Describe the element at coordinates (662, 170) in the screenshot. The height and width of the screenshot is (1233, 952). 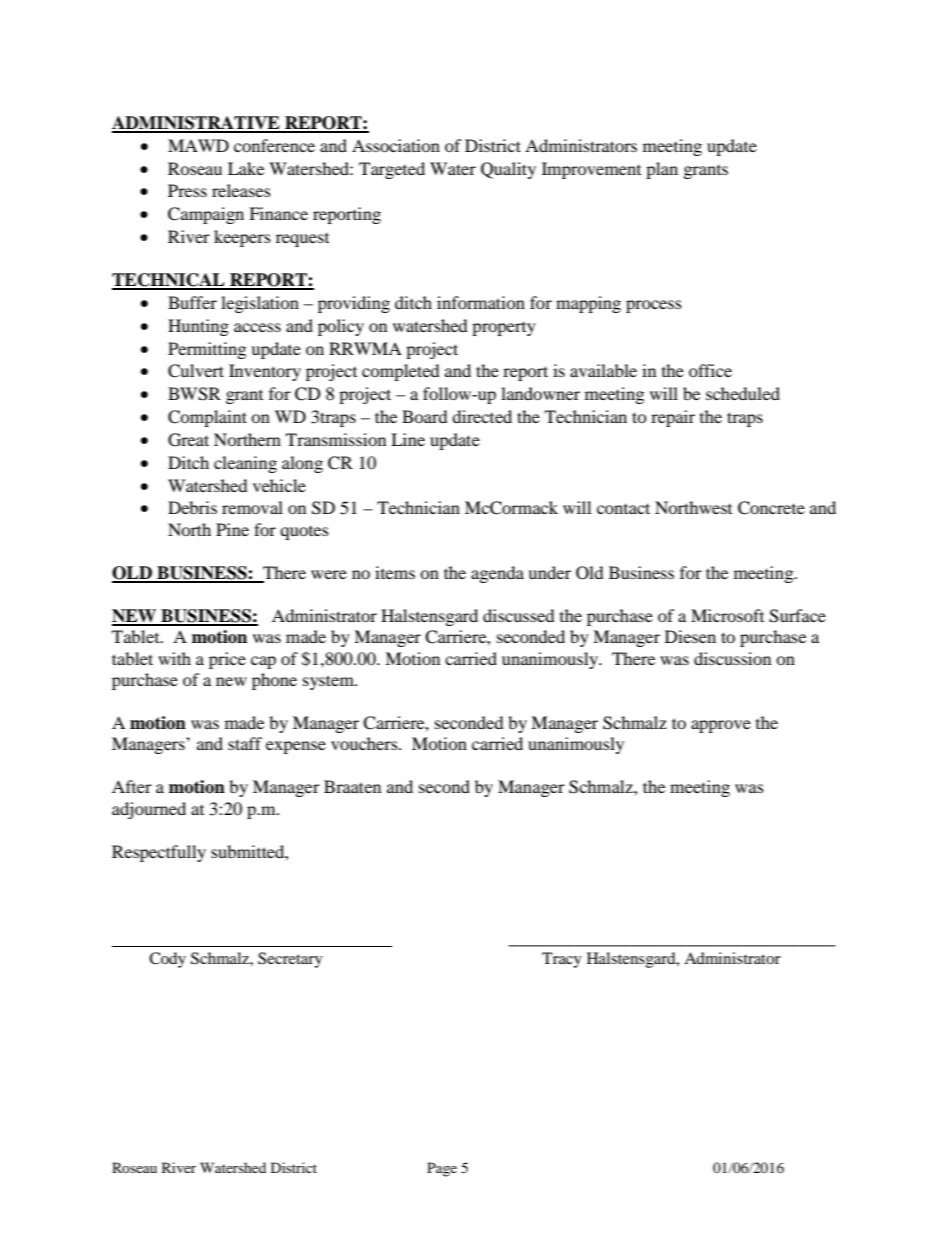
I see `plan` at that location.
